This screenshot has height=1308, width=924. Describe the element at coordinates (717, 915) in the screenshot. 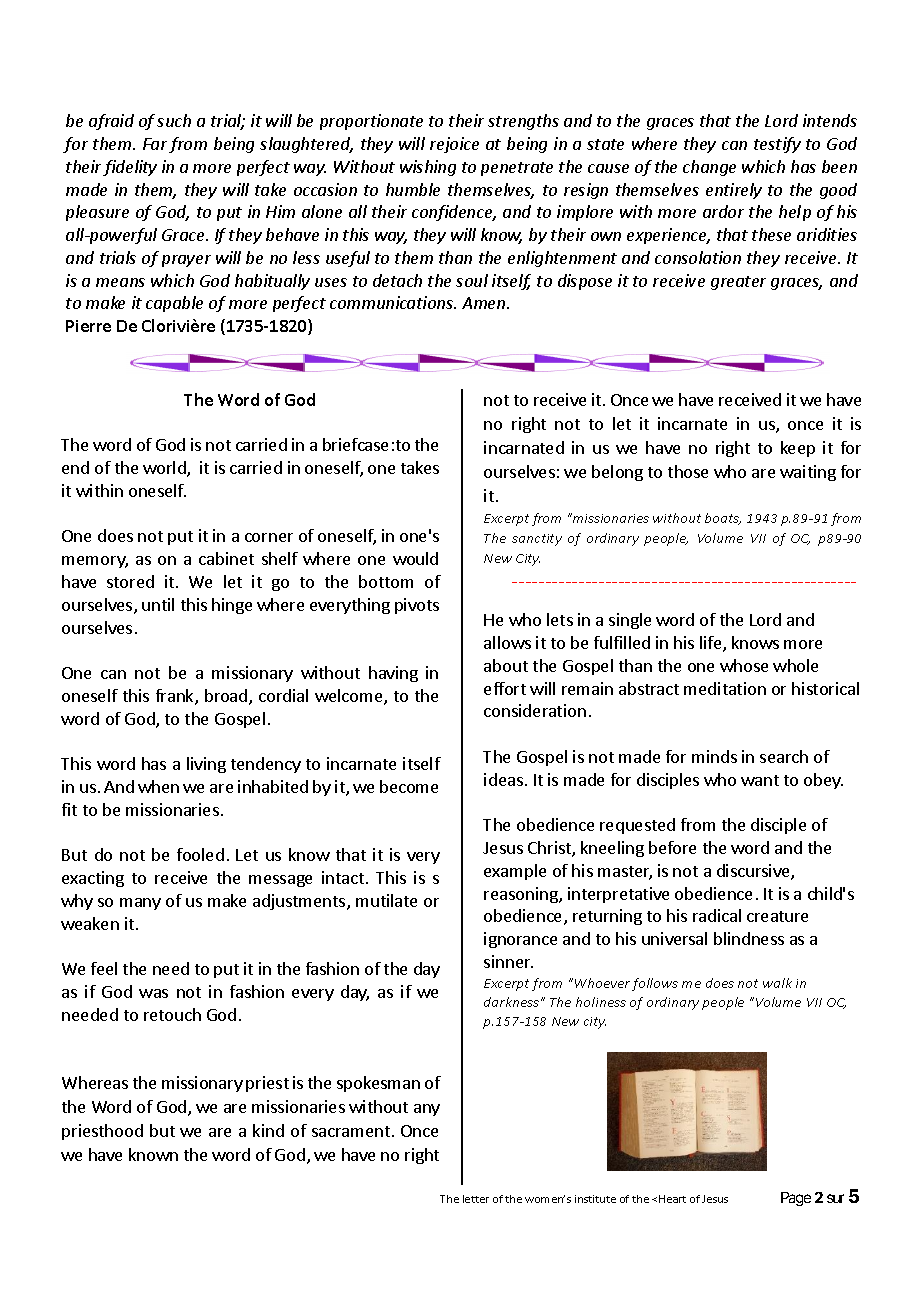

I see `radical` at that location.
